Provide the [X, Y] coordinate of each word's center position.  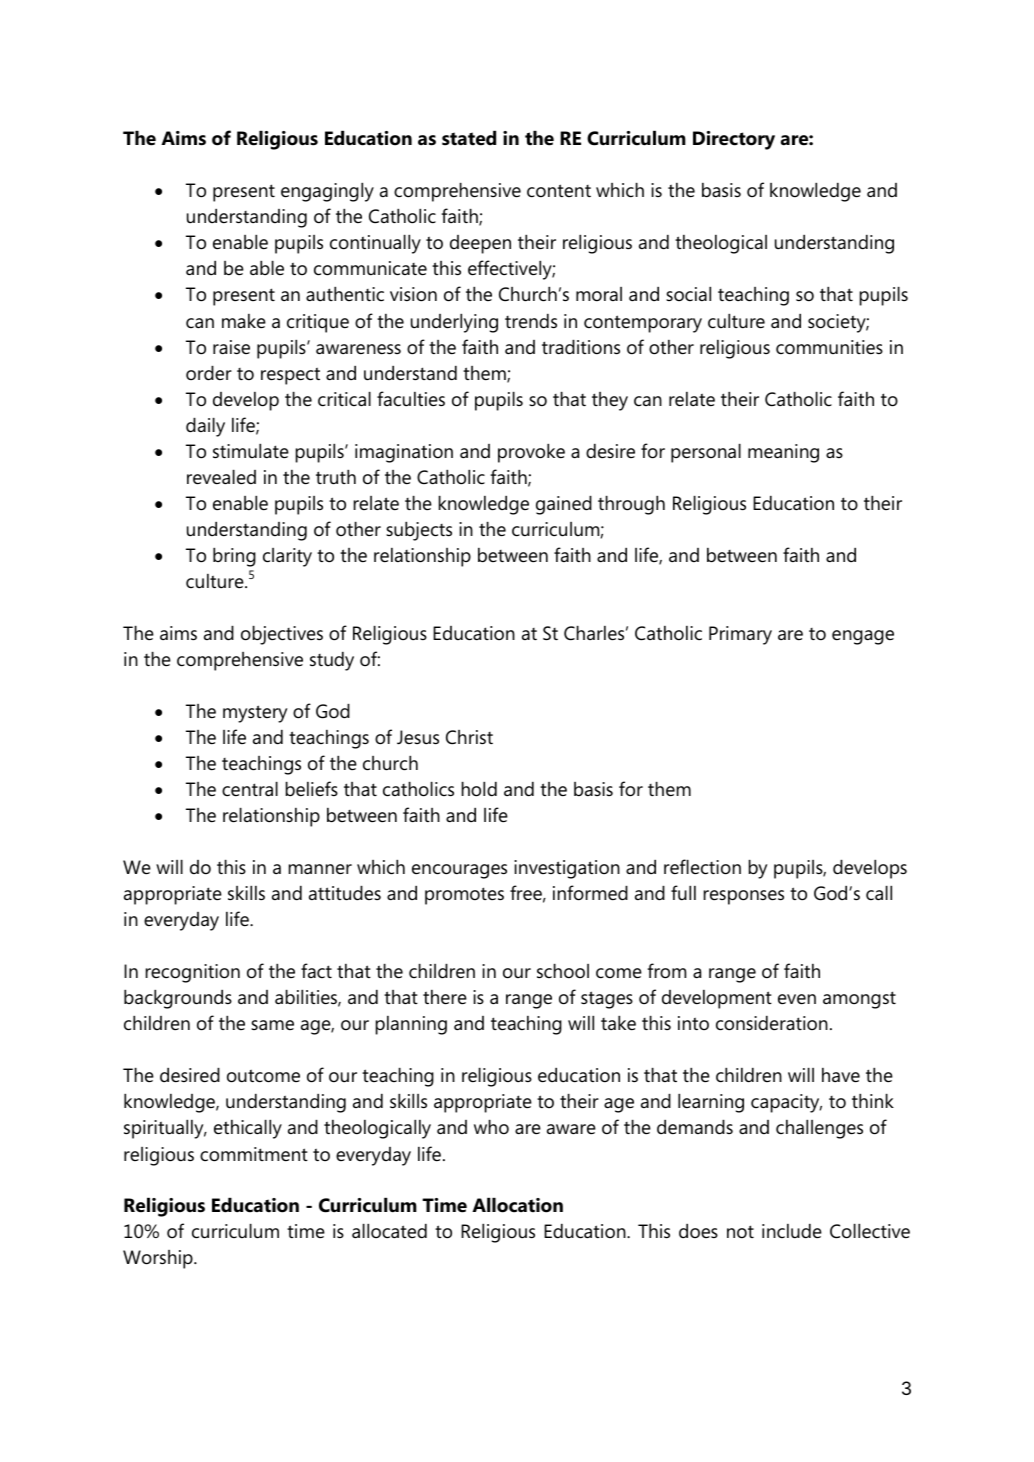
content [559, 191]
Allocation [517, 1205]
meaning [783, 453]
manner [320, 869]
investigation [567, 869]
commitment [254, 1154]
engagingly [327, 192]
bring [234, 557]
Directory [734, 140]
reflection [702, 867]
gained [564, 505]
